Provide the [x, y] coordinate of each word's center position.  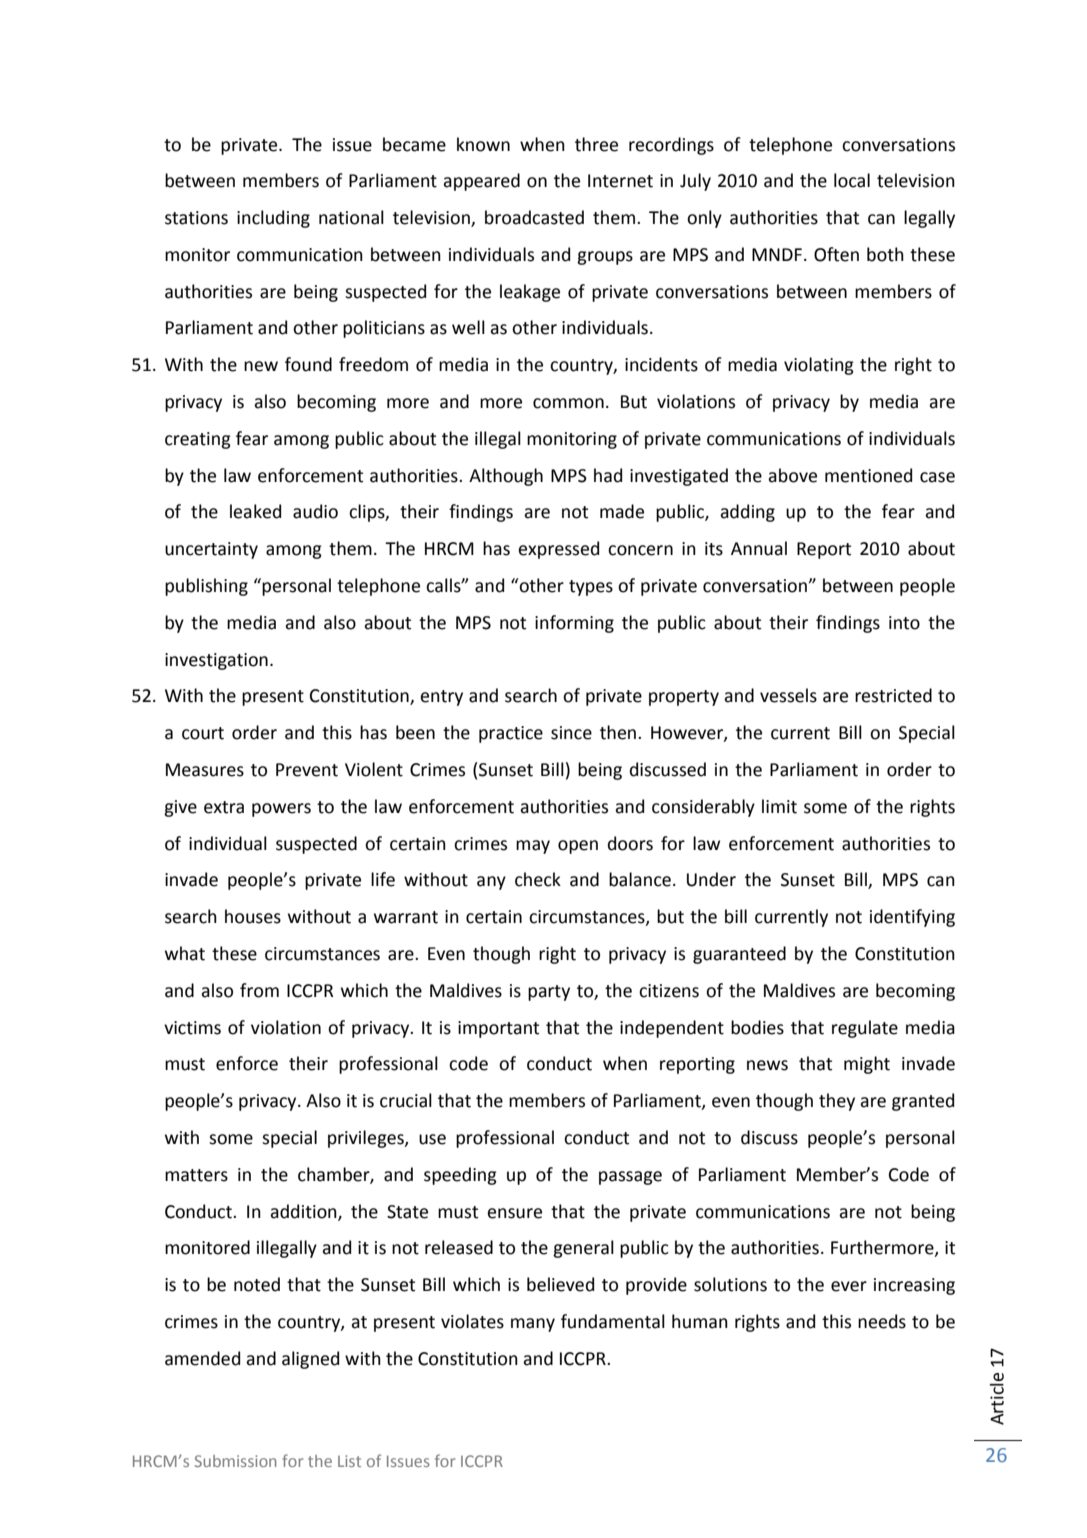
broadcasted [534, 217]
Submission [235, 1461]
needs [882, 1321]
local [852, 180]
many [533, 1325]
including [273, 219]
